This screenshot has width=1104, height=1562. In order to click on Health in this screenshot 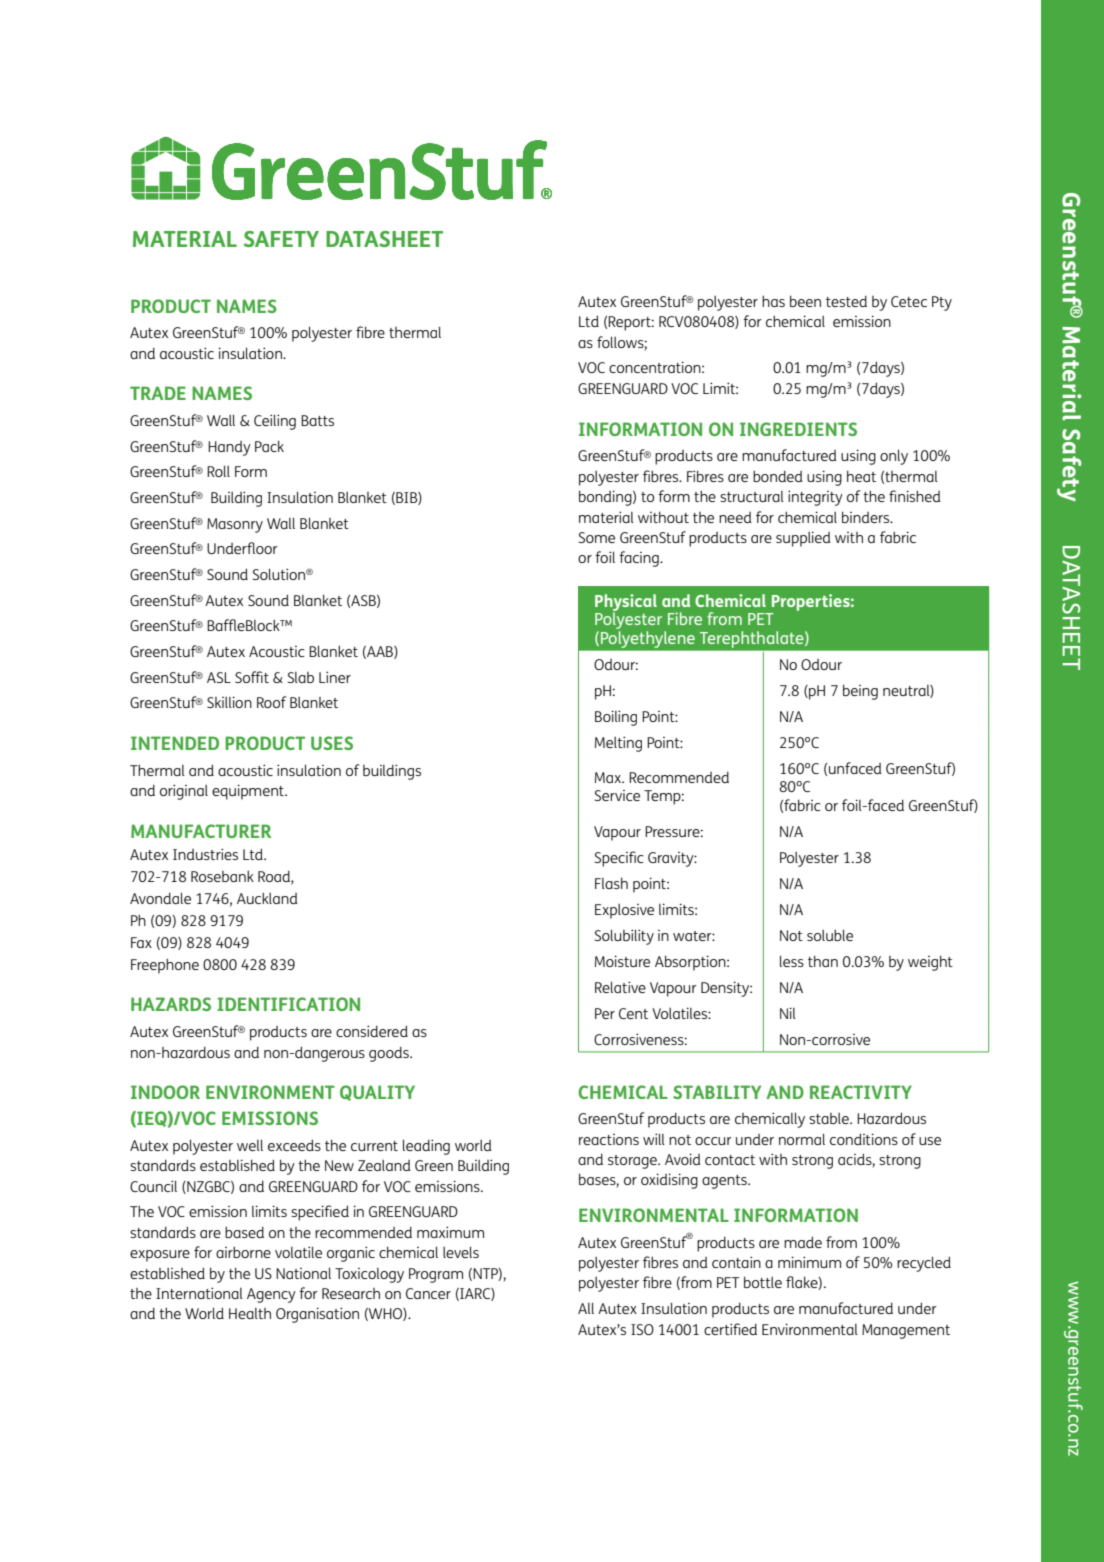, I will do `click(250, 1313)`.
